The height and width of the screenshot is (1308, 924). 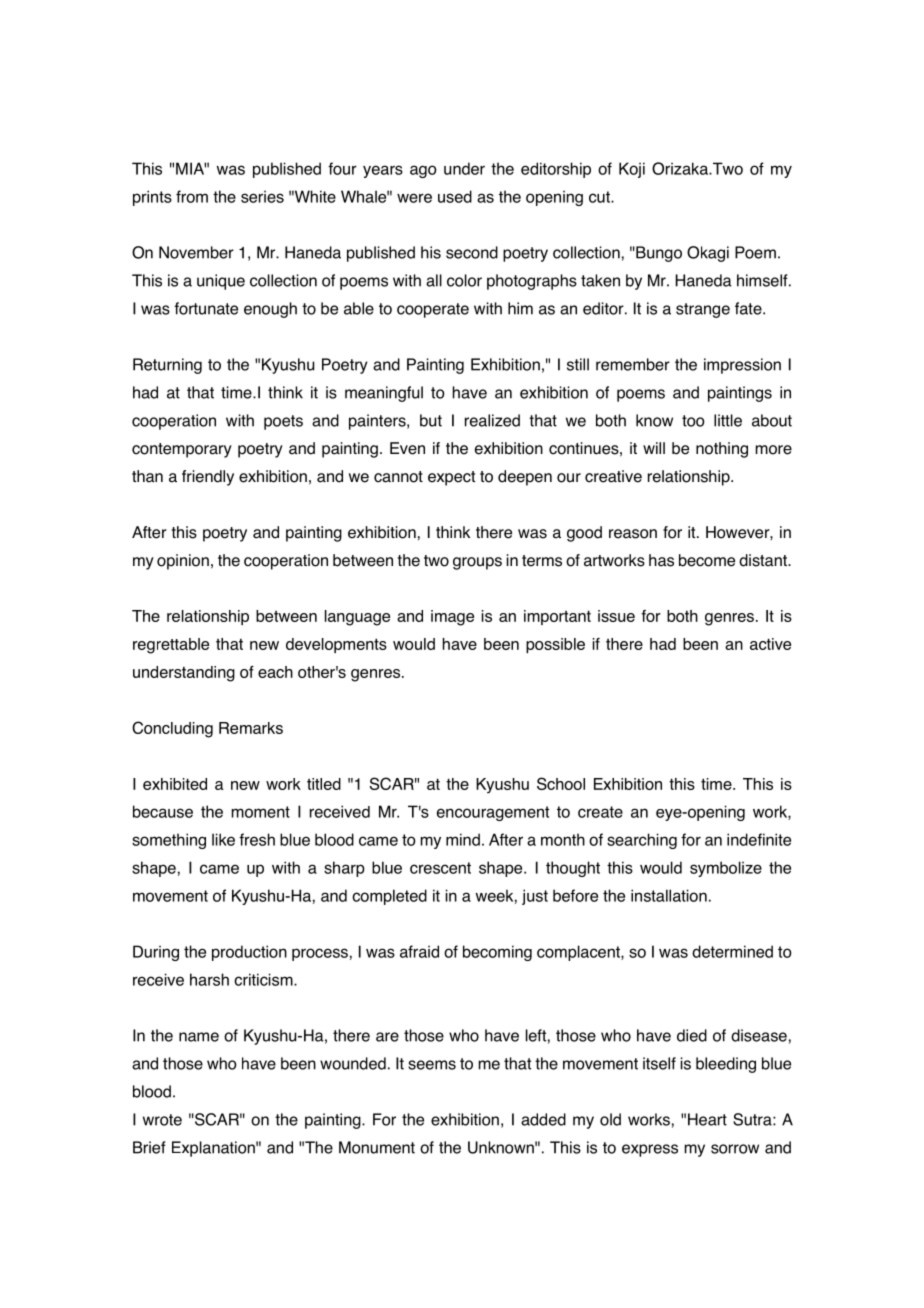 What do you see at coordinates (223, 839) in the screenshot?
I see `like` at bounding box center [223, 839].
